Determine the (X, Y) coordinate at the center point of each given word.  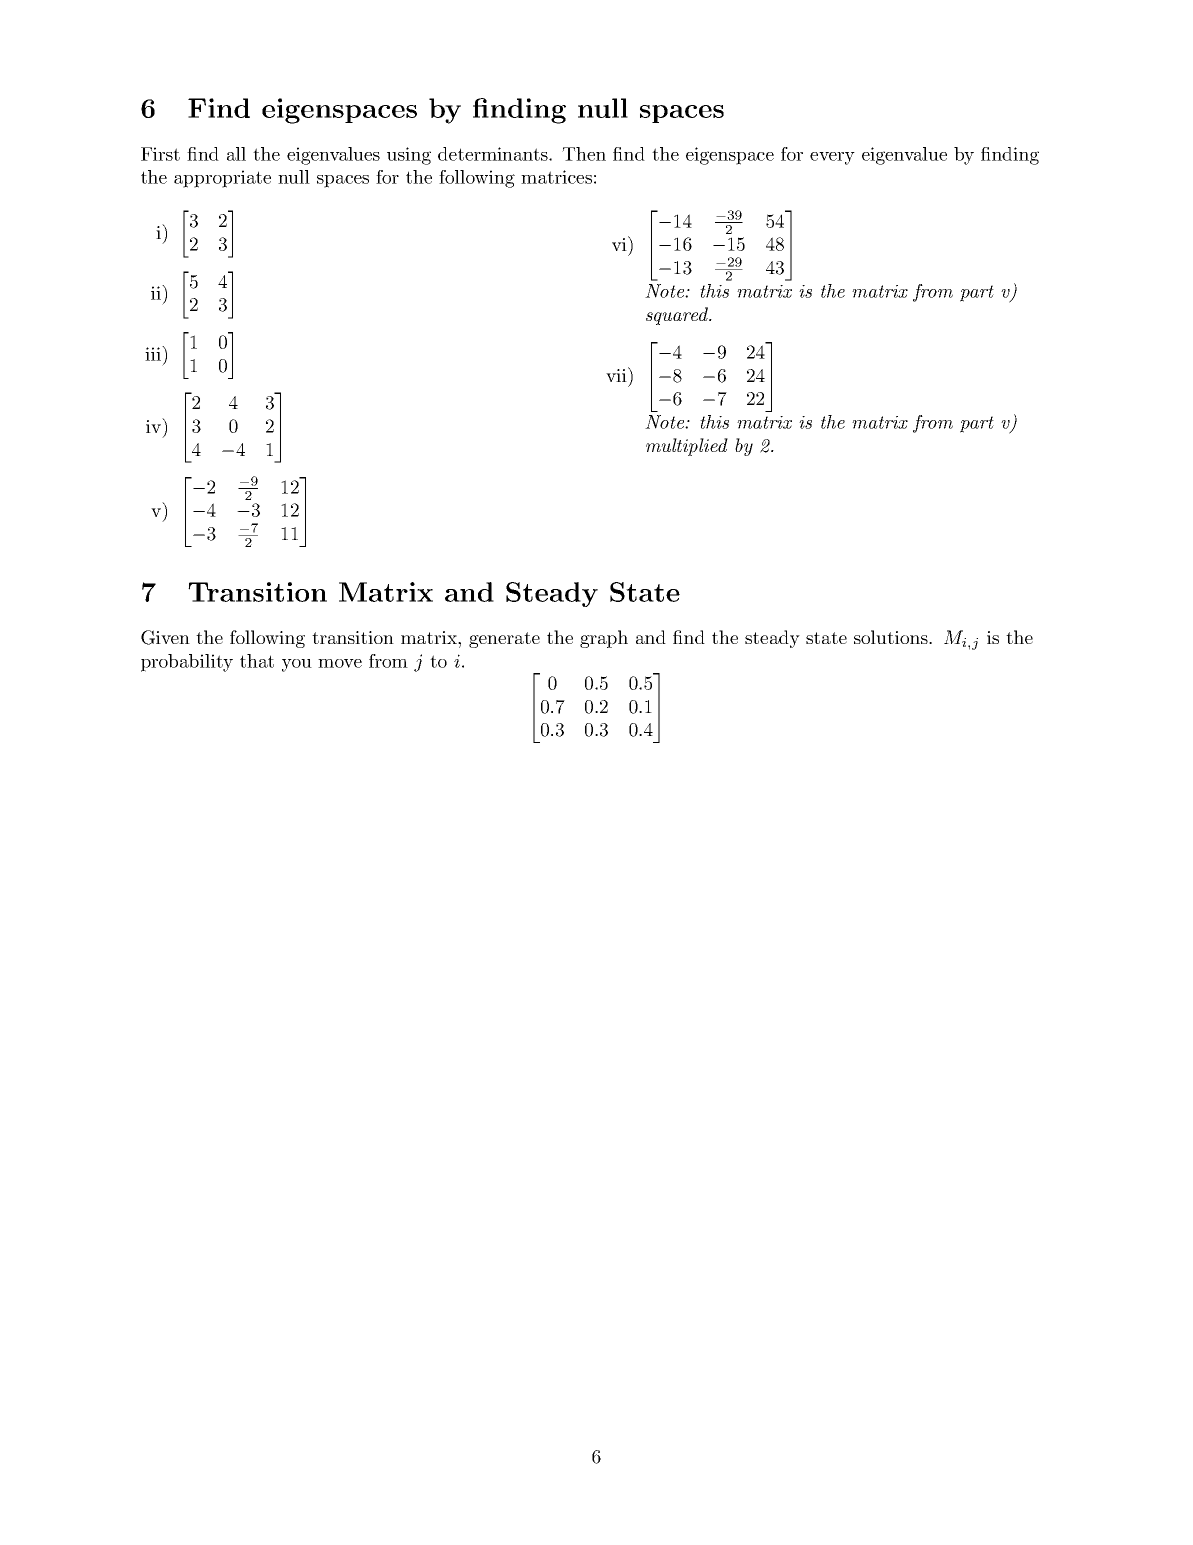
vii (617, 374)
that (257, 661)
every (832, 158)
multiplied (687, 447)
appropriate (222, 179)
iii (154, 353)
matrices (556, 177)
